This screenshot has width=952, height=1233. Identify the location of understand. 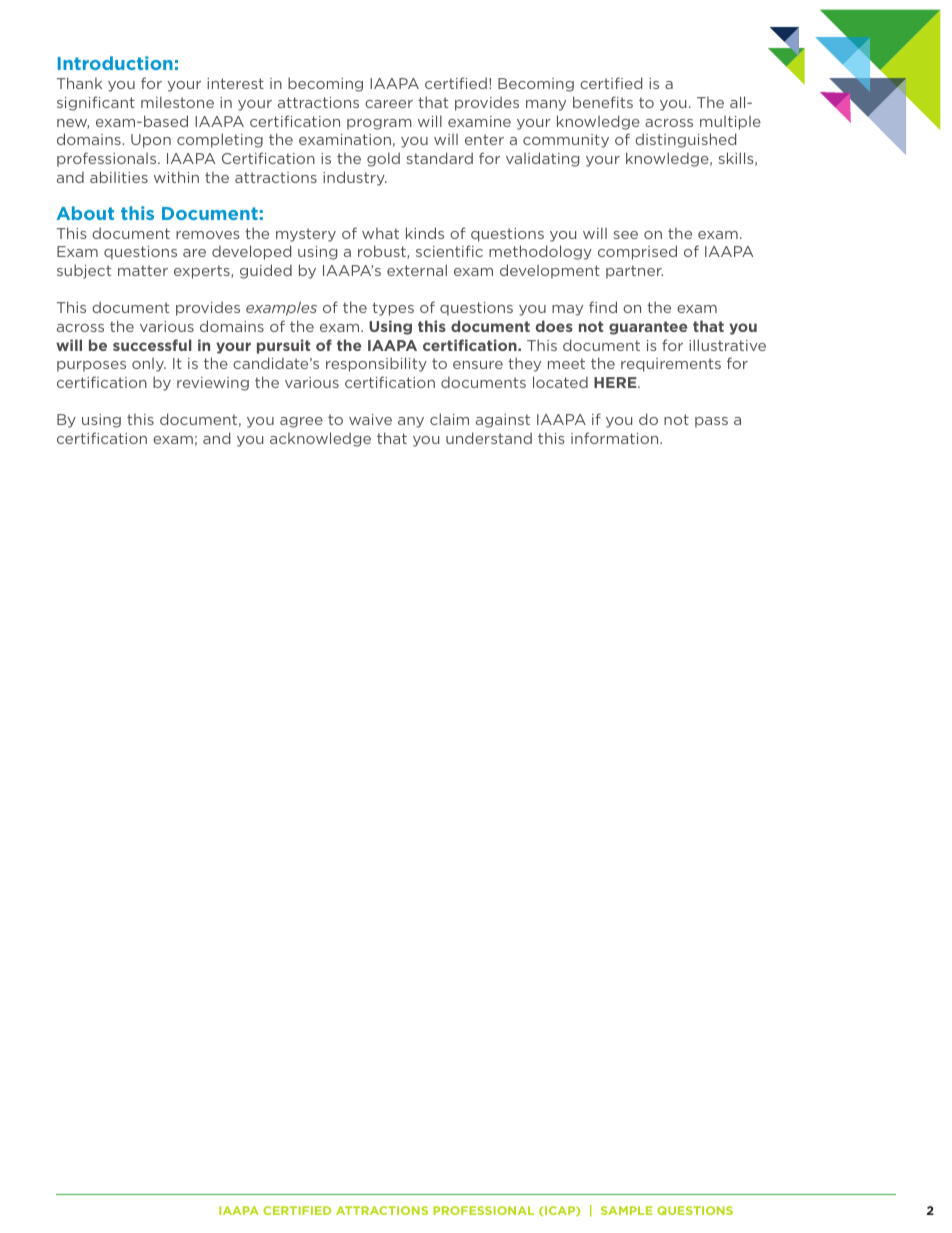
(489, 438).
